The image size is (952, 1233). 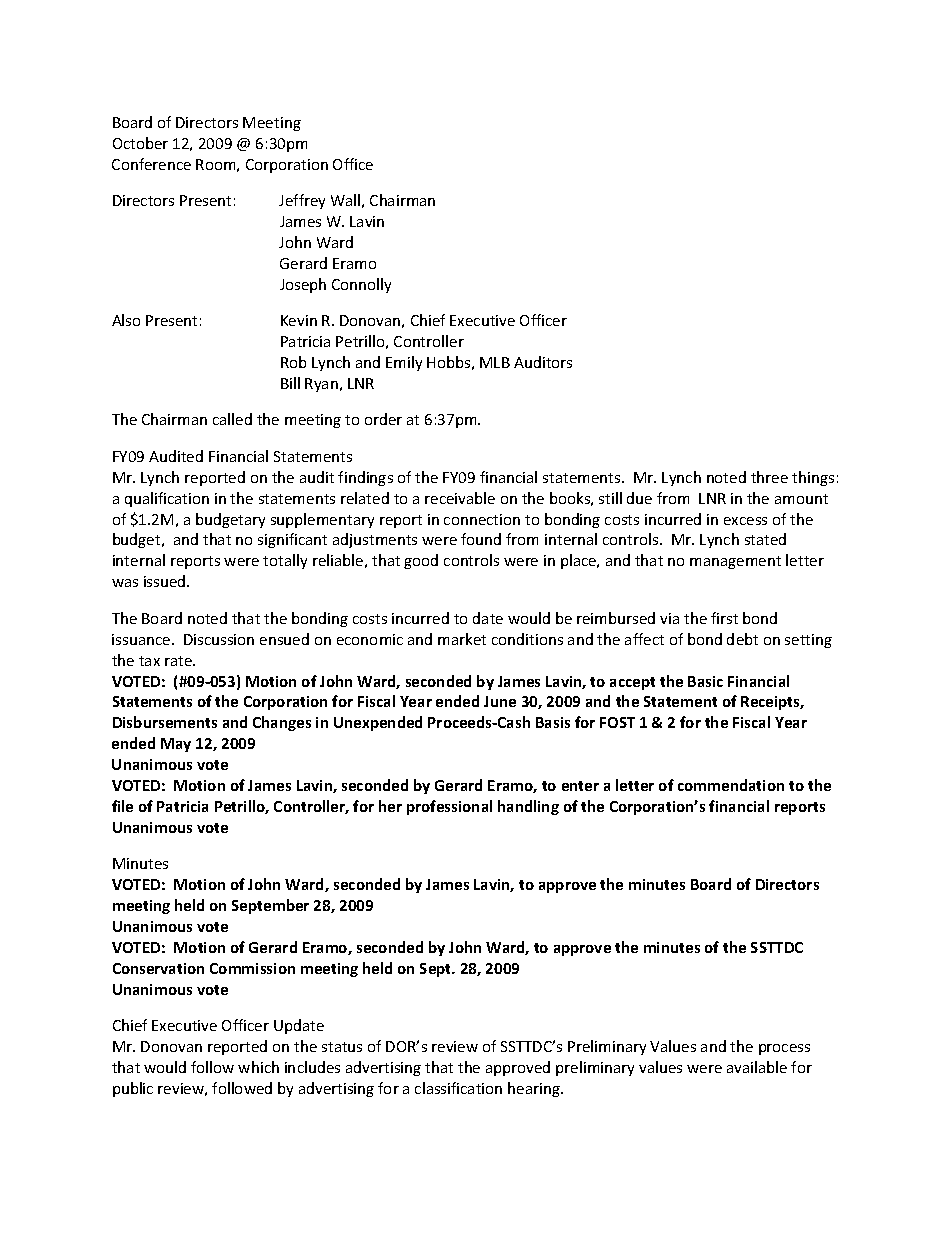 What do you see at coordinates (731, 785) in the screenshot?
I see `commendation` at bounding box center [731, 785].
